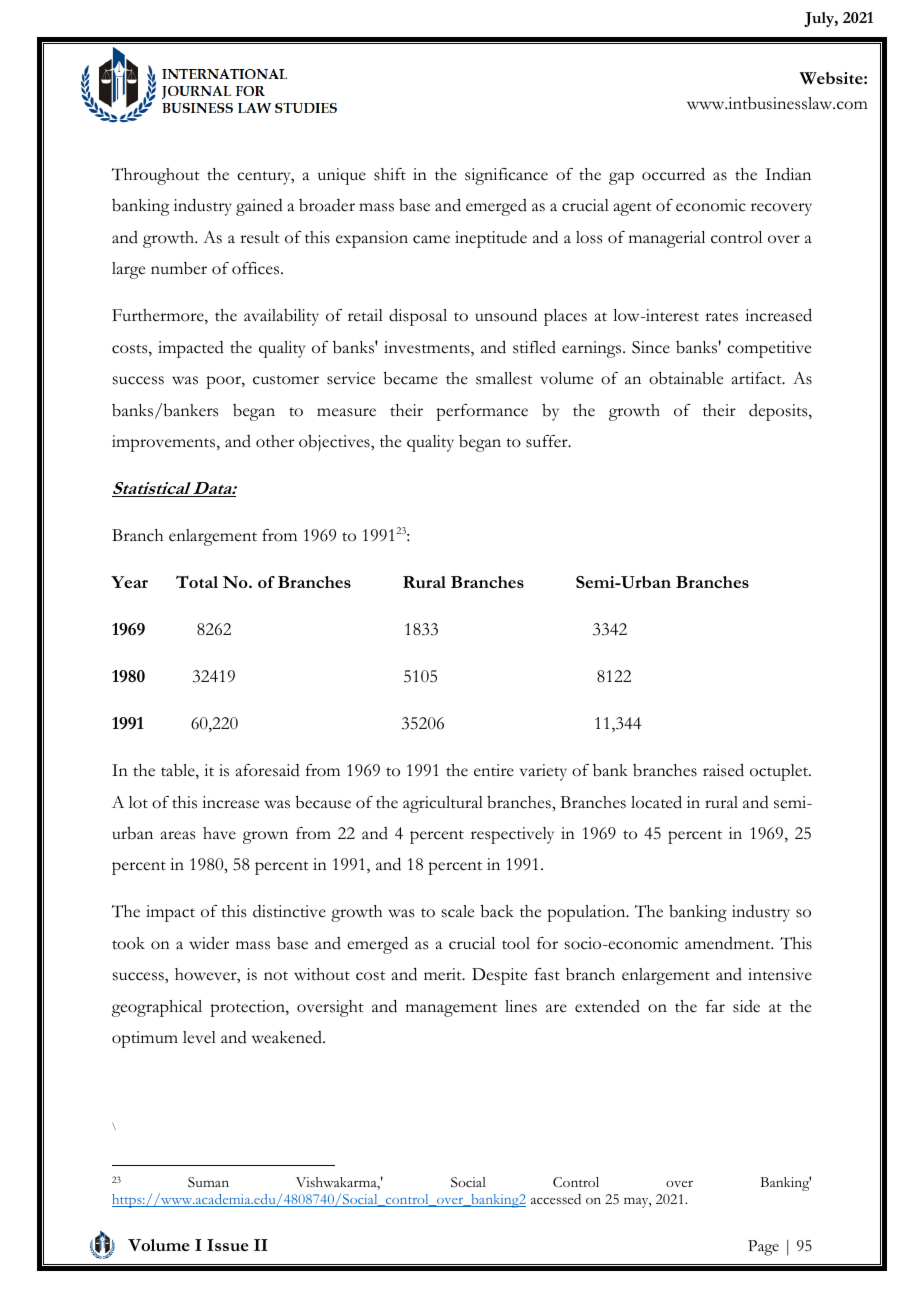 The height and width of the image is (1308, 924). I want to click on Page, so click(763, 1248).
